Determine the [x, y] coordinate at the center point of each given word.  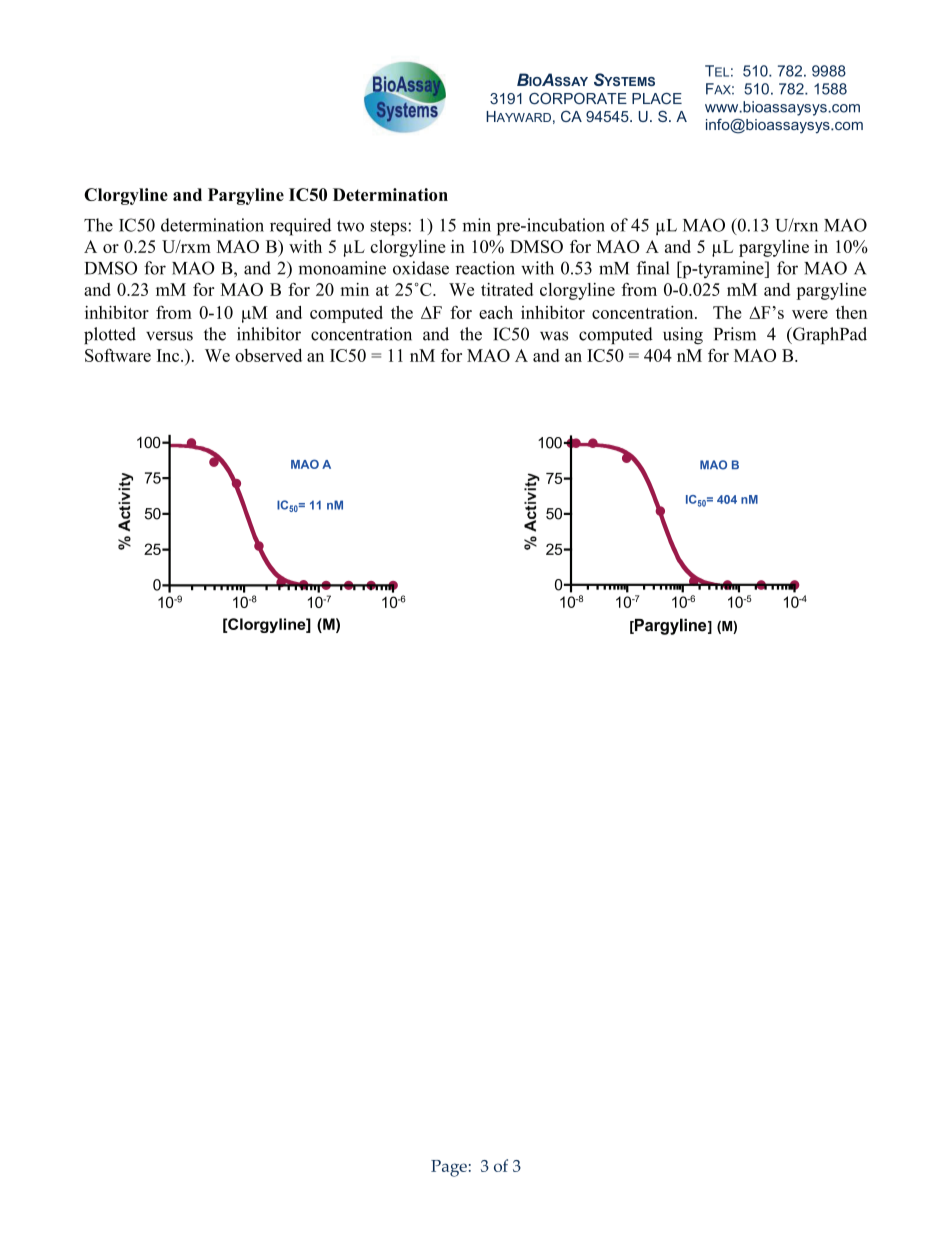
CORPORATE [578, 99]
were [810, 314]
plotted [110, 335]
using [683, 336]
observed [268, 355]
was [554, 336]
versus [169, 336]
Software [118, 355]
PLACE [657, 99]
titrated [507, 289]
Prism [735, 334]
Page [449, 1168]
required [300, 227]
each [496, 312]
